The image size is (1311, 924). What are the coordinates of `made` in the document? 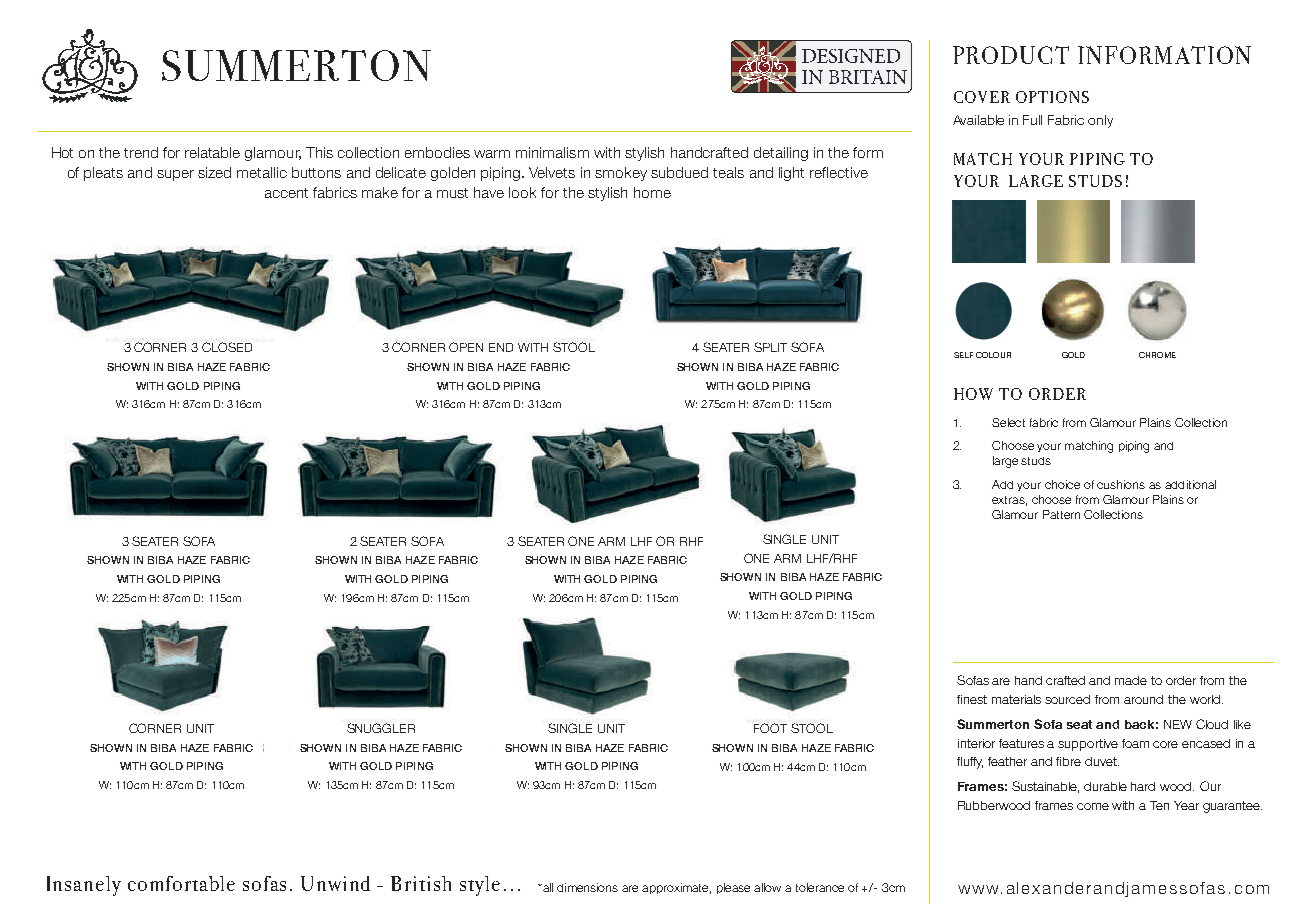 It's located at (1131, 680).
